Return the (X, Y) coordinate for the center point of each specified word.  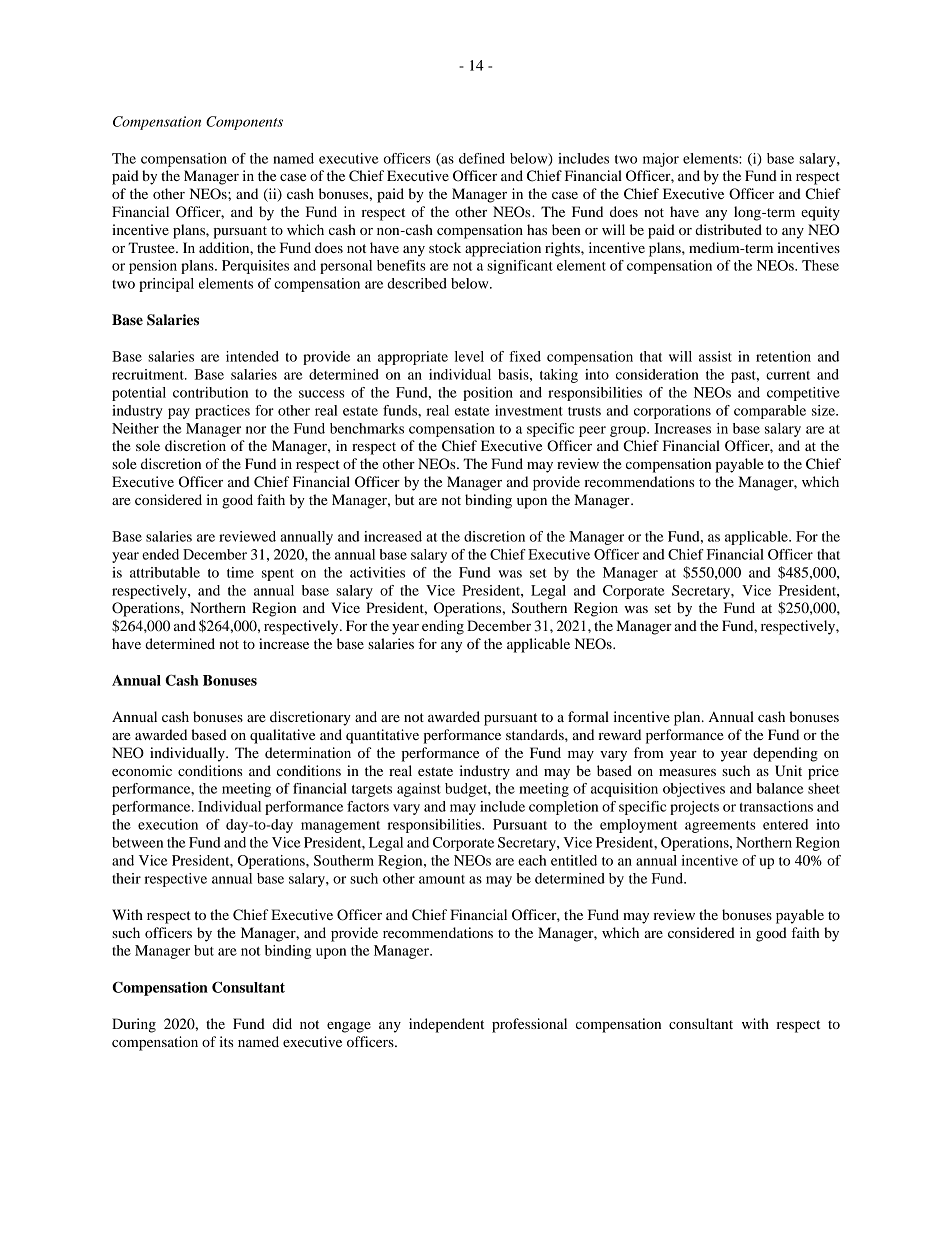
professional (529, 1025)
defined (482, 158)
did (282, 1023)
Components (244, 123)
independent (446, 1025)
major (661, 160)
